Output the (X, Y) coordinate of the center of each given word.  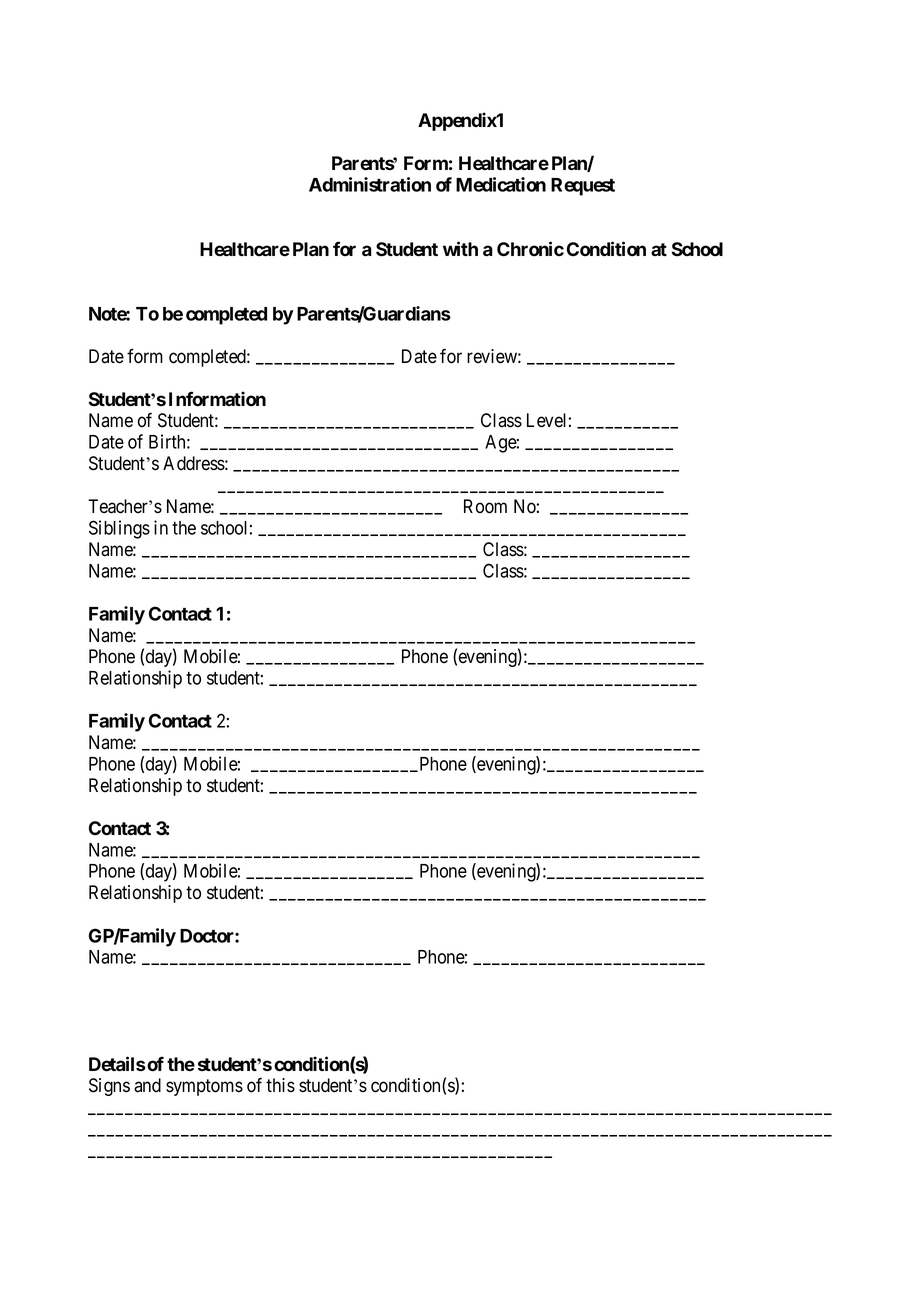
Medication (501, 184)
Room (485, 506)
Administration (370, 184)
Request (583, 187)
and (147, 1085)
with (460, 248)
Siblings (119, 529)
